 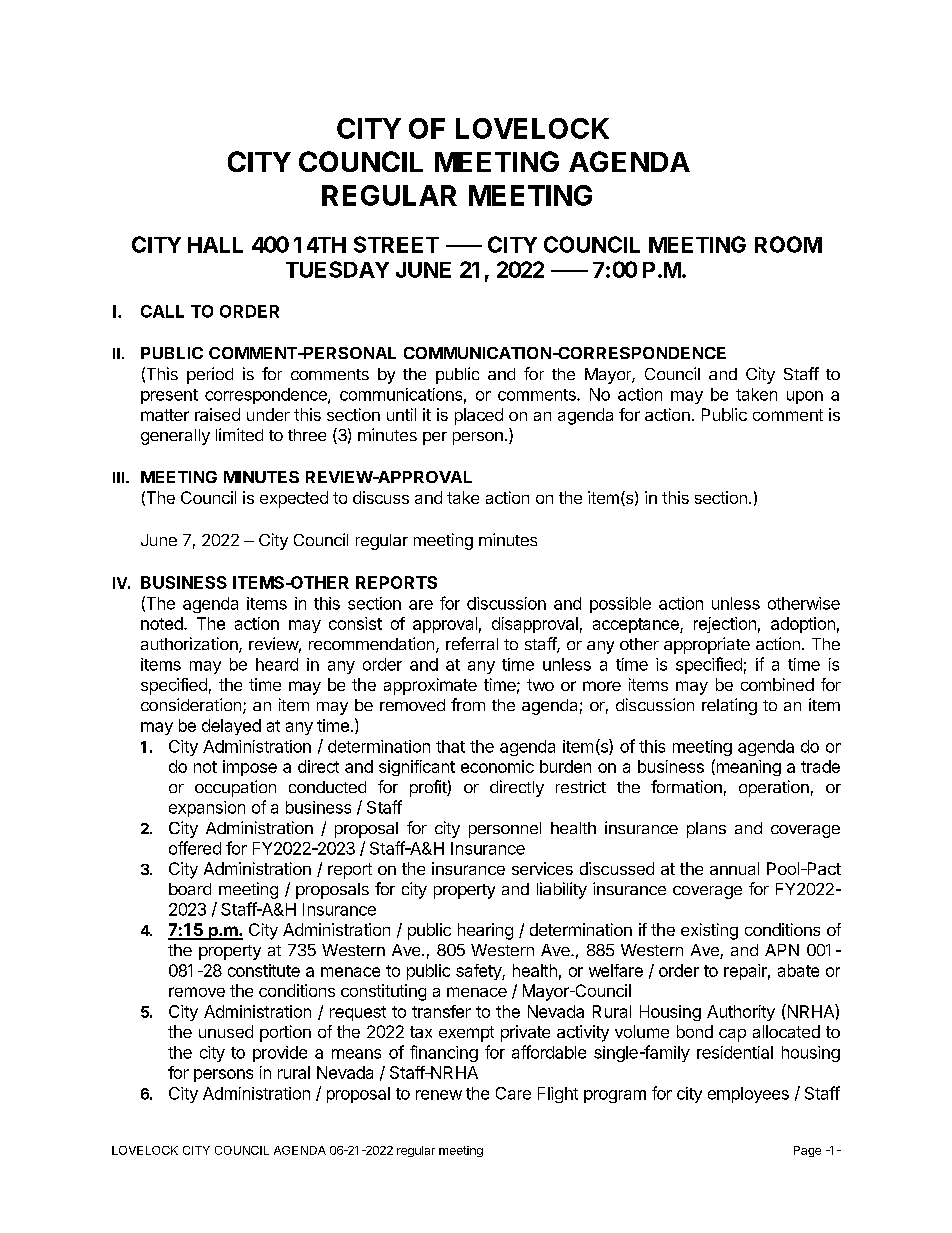 What do you see at coordinates (748, 1095) in the document?
I see `employees` at bounding box center [748, 1095].
